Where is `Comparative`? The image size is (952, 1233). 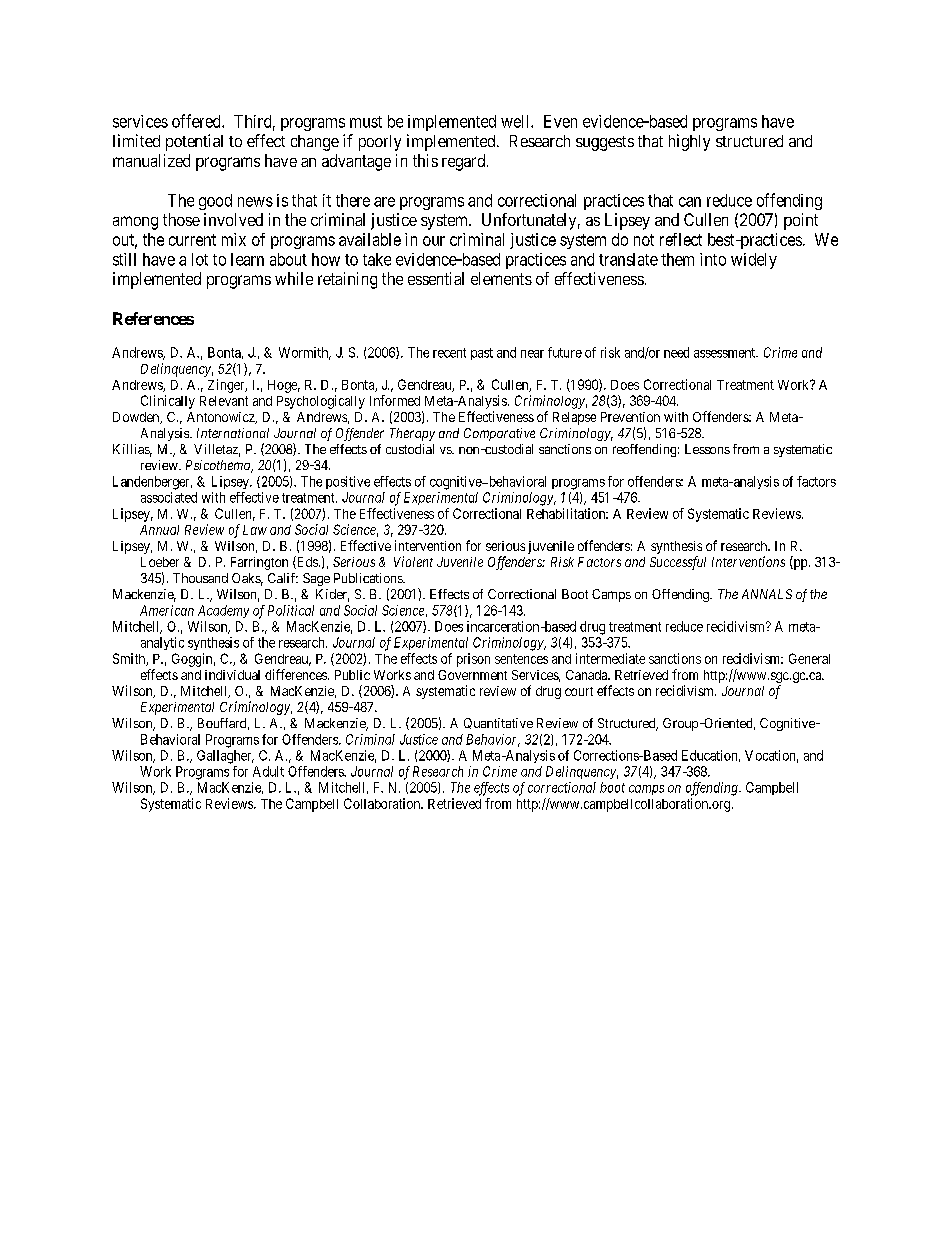
Comparative is located at coordinates (499, 434).
